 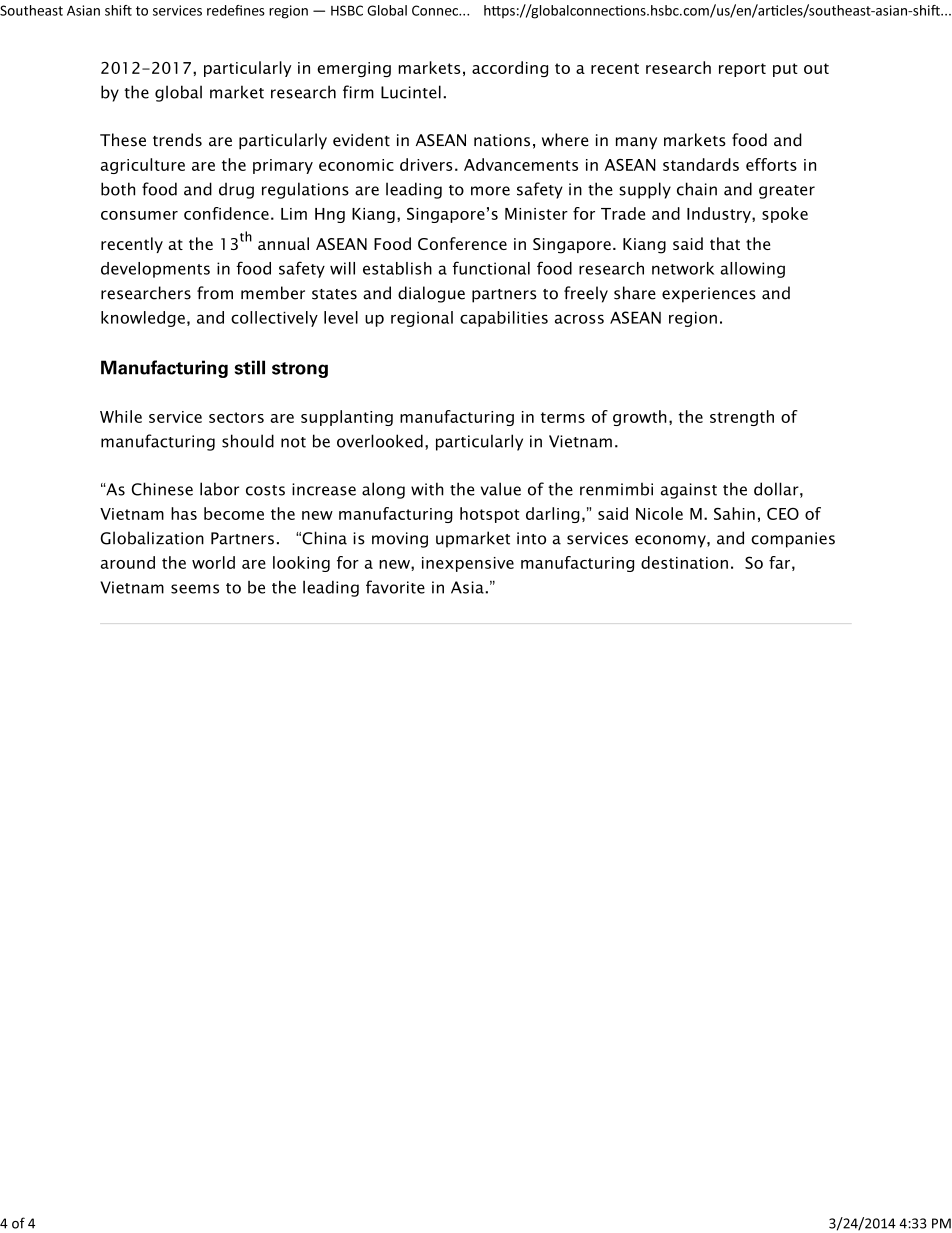 What do you see at coordinates (177, 140) in the screenshot?
I see `trends` at bounding box center [177, 140].
